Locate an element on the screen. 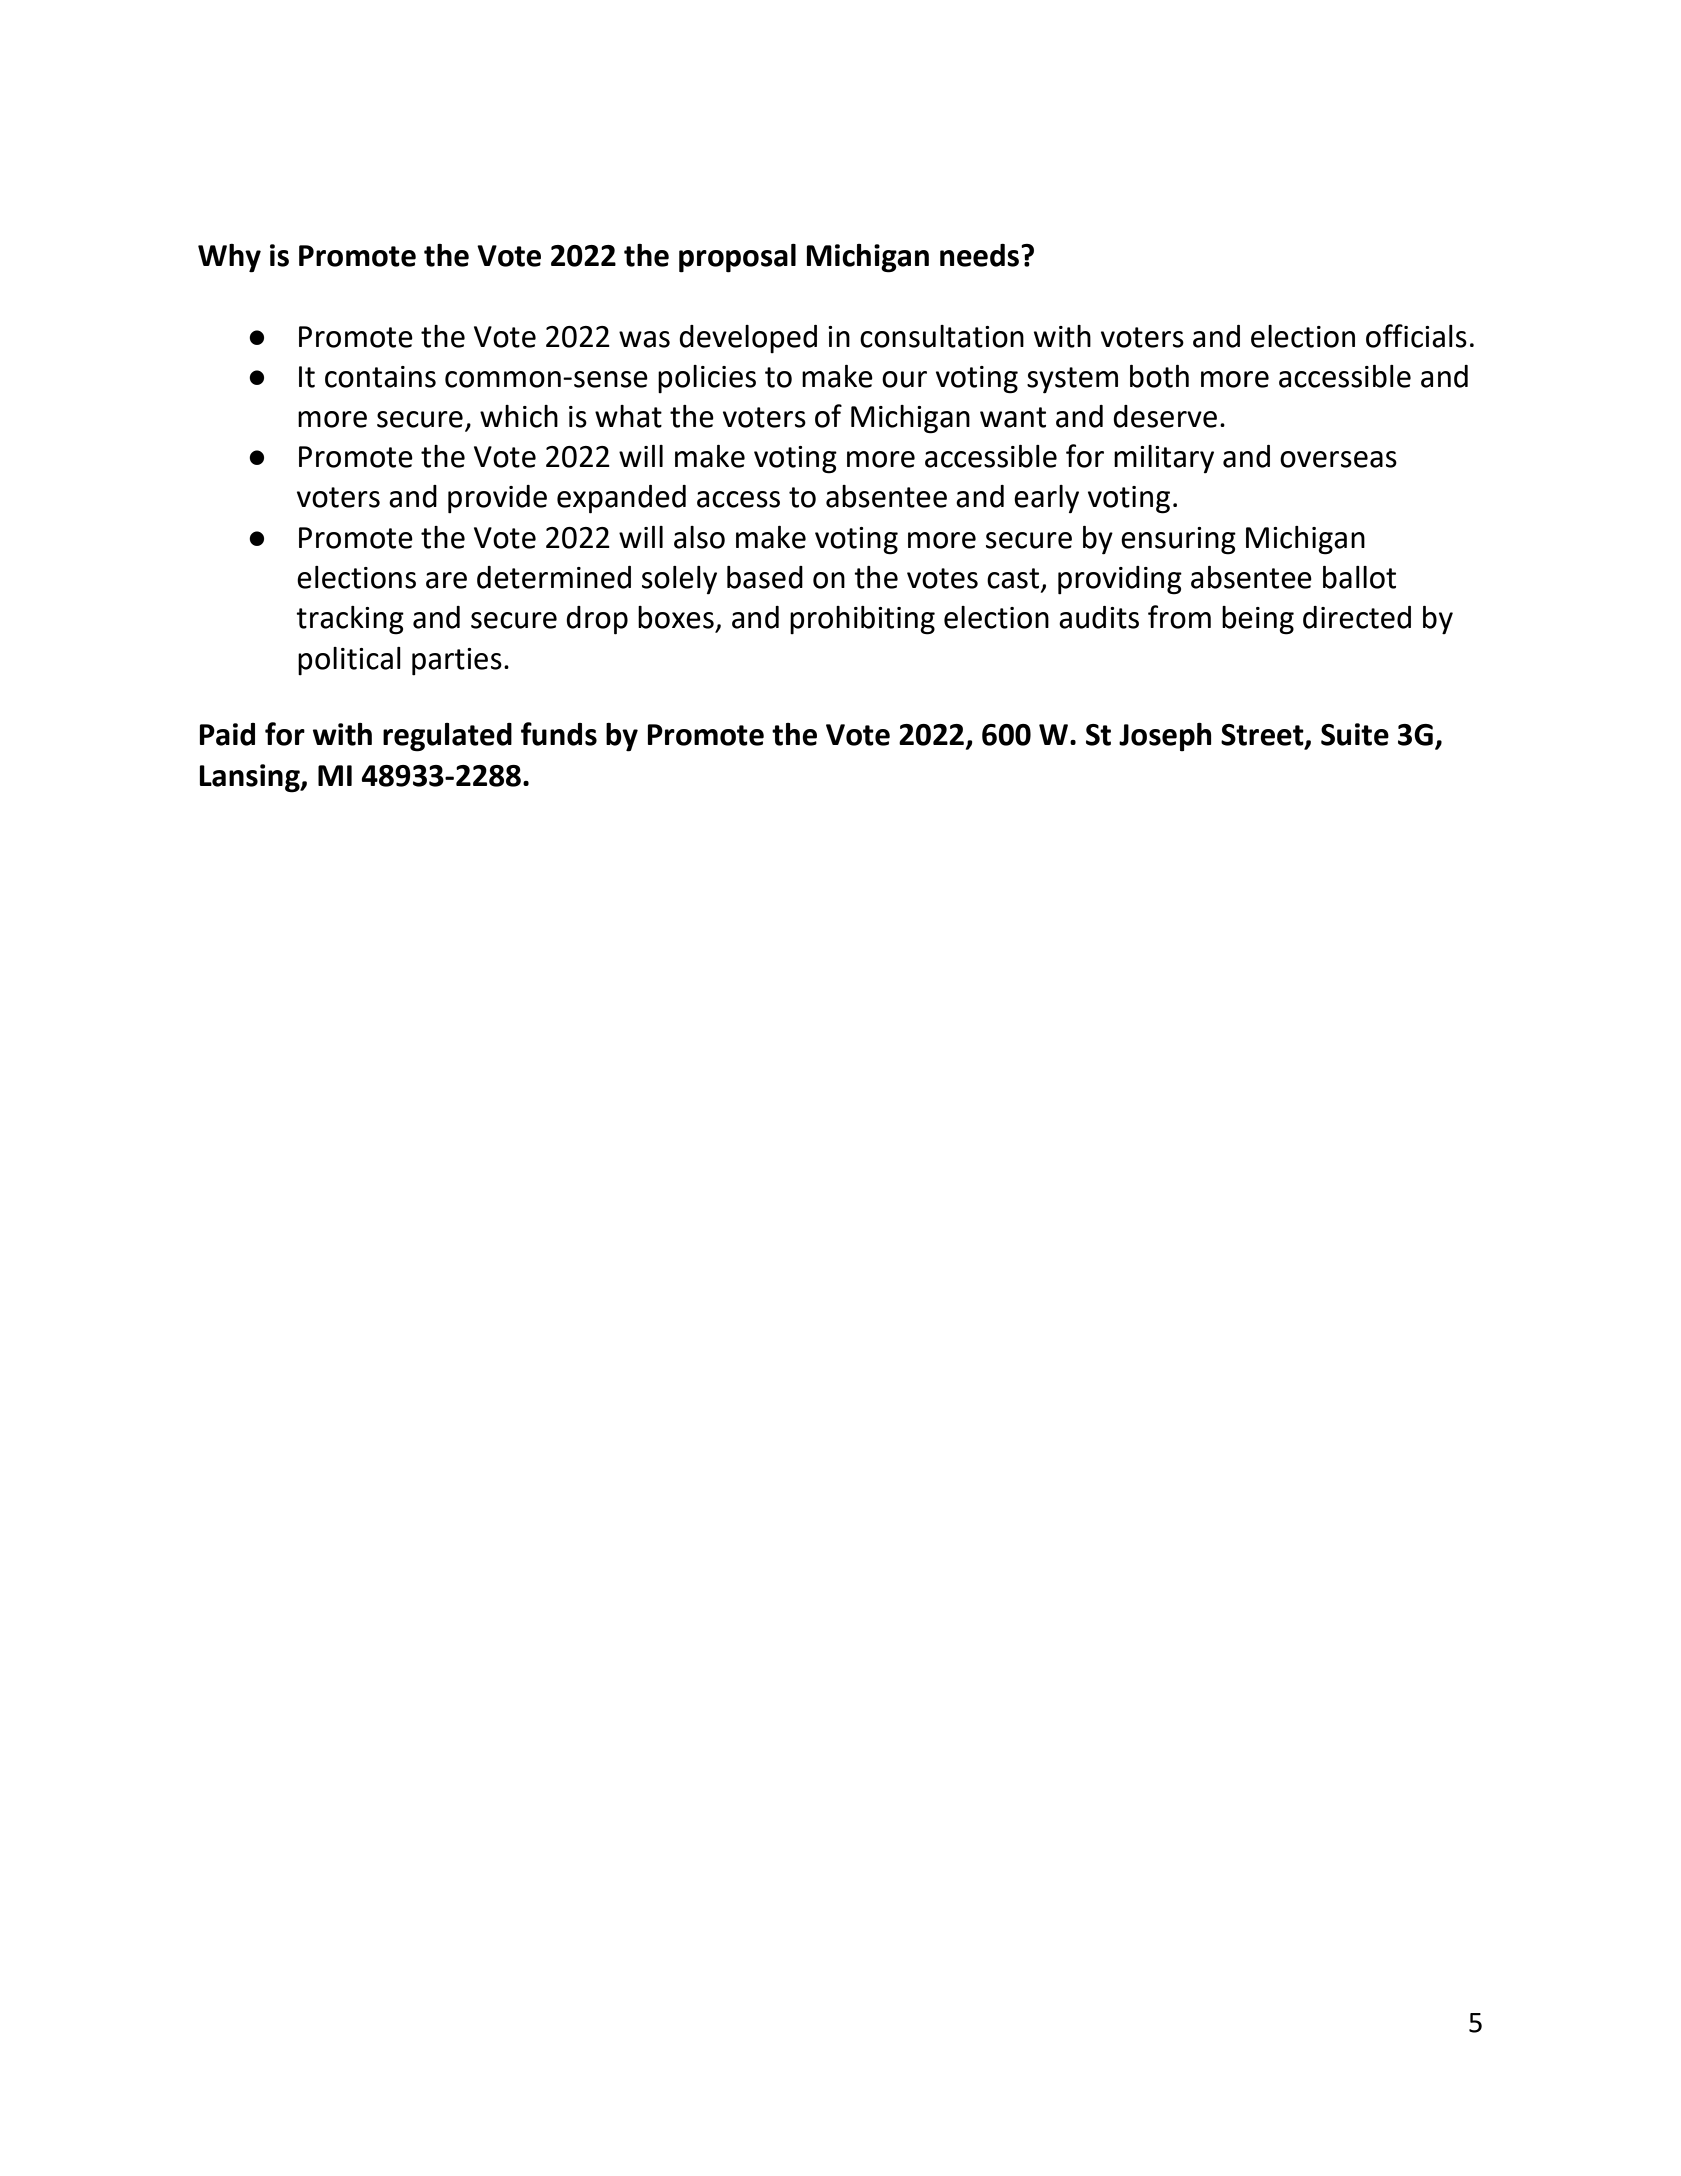 The height and width of the screenshot is (2176, 1681). funds is located at coordinates (559, 734).
